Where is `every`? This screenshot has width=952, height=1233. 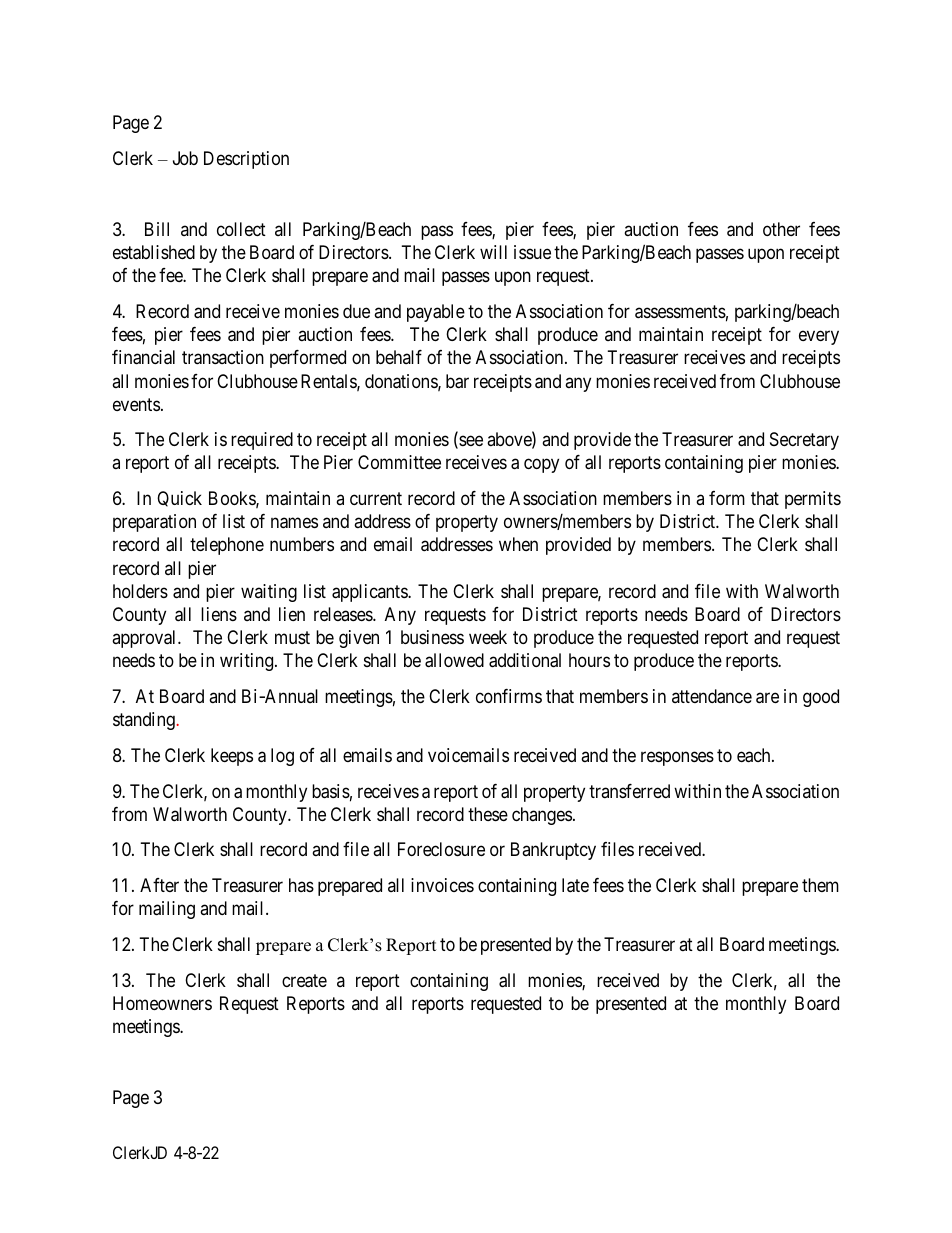 every is located at coordinates (819, 337).
